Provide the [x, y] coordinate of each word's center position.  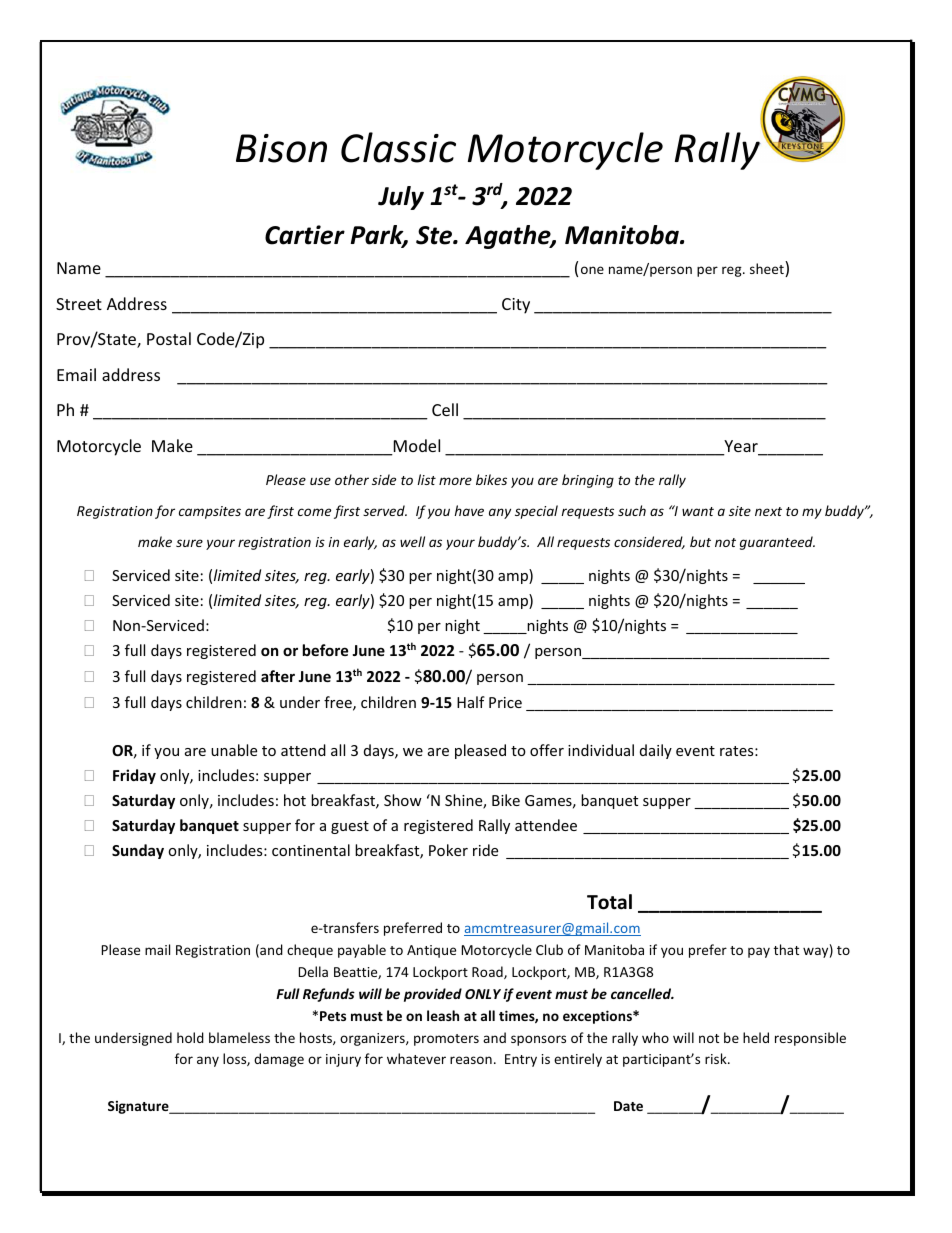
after [278, 676]
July [401, 198]
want [698, 511]
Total [609, 902]
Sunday [138, 851]
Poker [448, 850]
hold [190, 1037]
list [426, 479]
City [516, 306]
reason [471, 1060]
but [700, 541]
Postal [169, 338]
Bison [281, 148]
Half [471, 702]
